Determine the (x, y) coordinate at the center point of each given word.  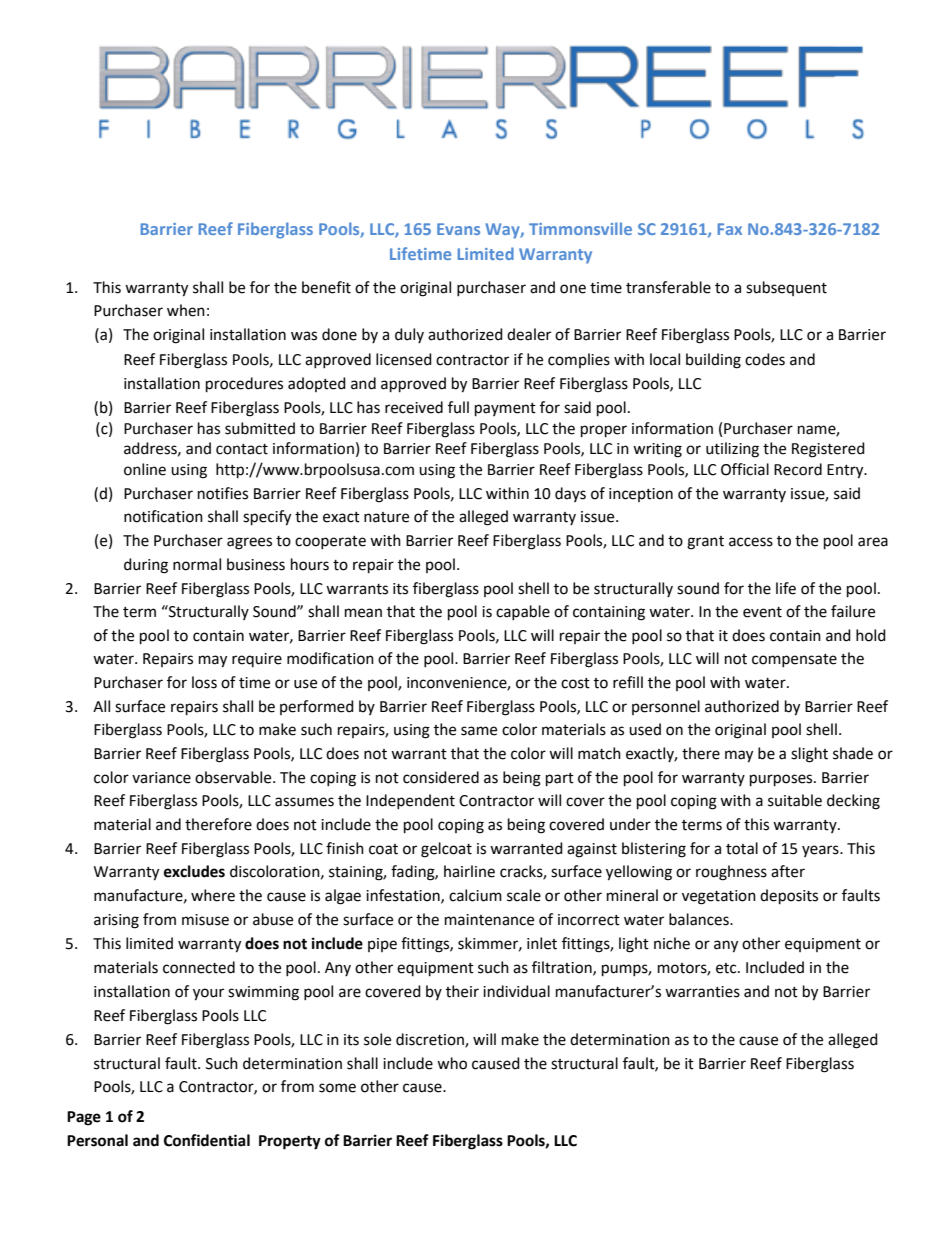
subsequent (786, 288)
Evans (458, 229)
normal (197, 564)
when (186, 310)
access (751, 542)
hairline (469, 871)
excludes (194, 871)
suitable (795, 800)
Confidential (207, 1140)
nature (386, 517)
